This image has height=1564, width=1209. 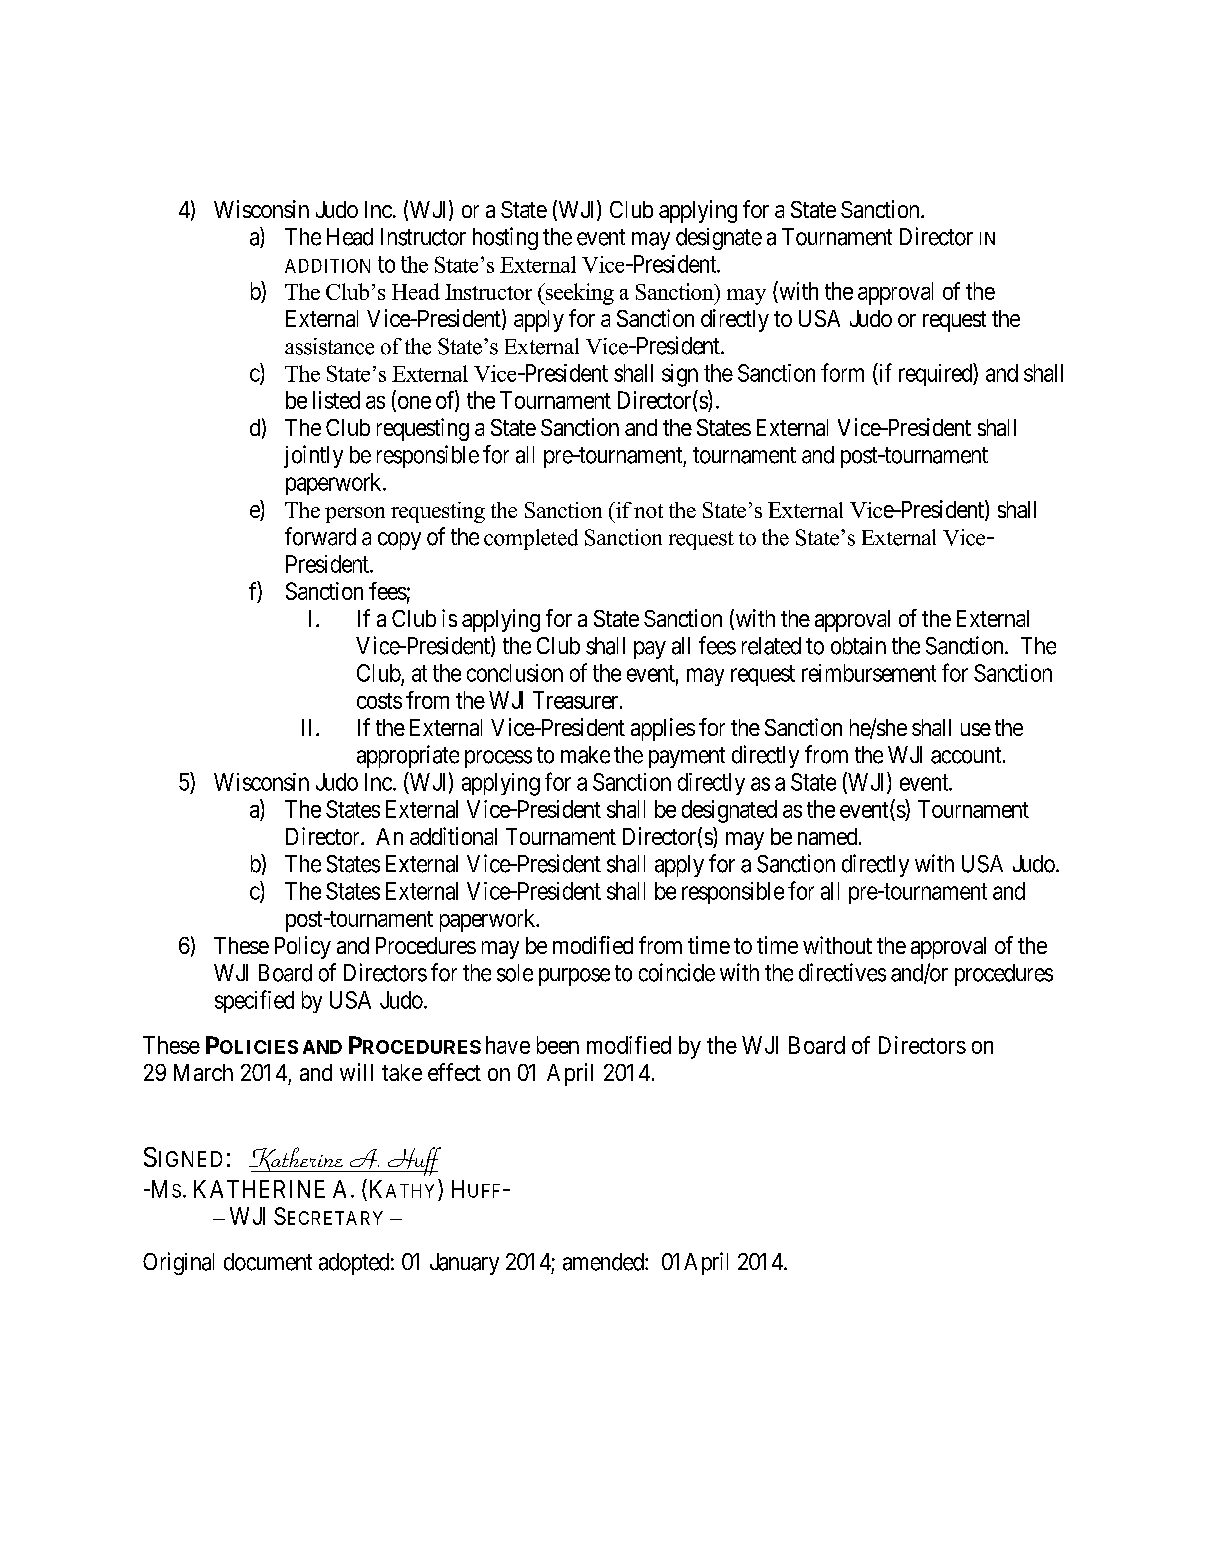 What do you see at coordinates (379, 701) in the image?
I see `costs` at bounding box center [379, 701].
